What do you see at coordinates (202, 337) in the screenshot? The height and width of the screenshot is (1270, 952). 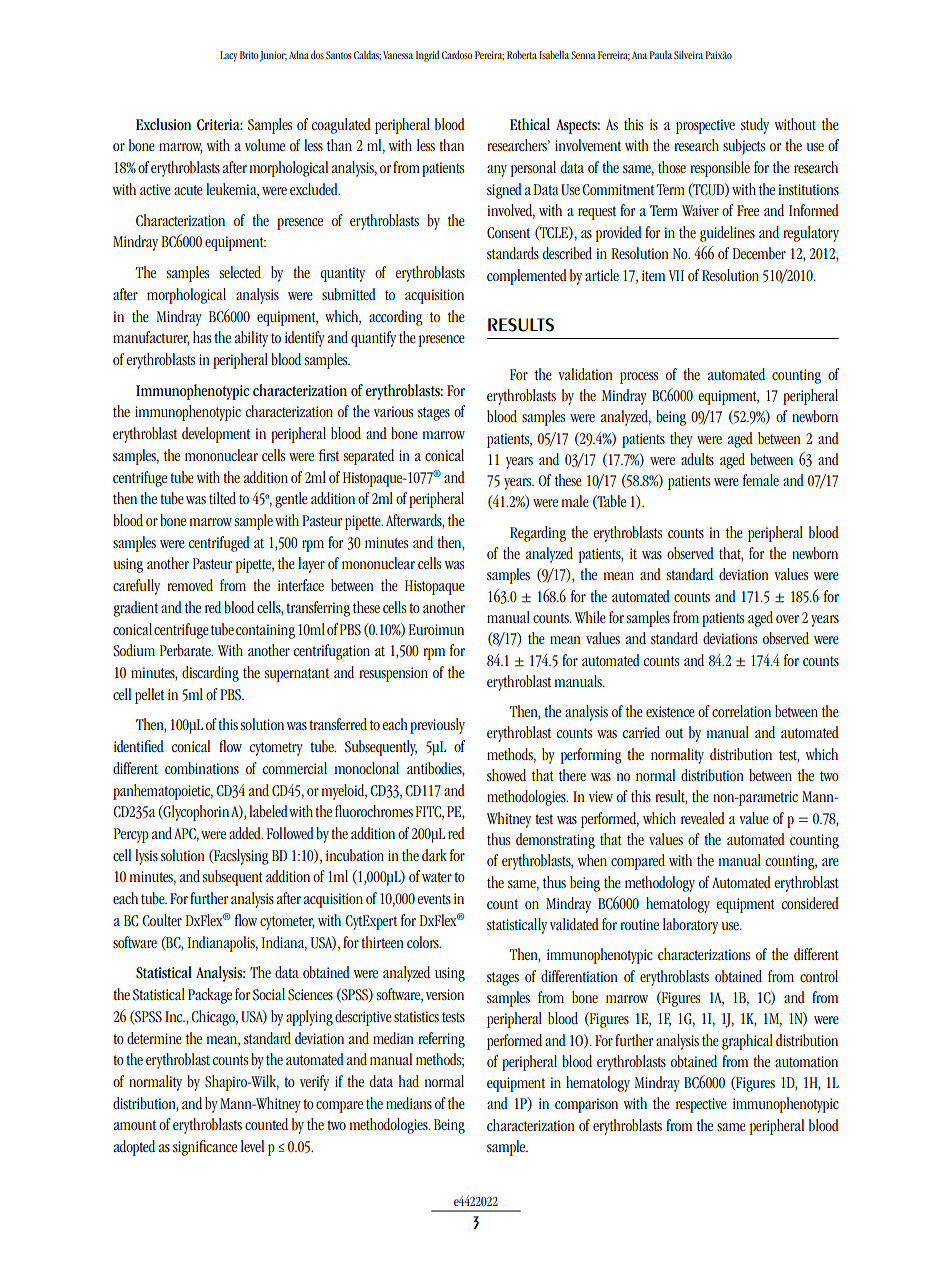 I see `has` at bounding box center [202, 337].
